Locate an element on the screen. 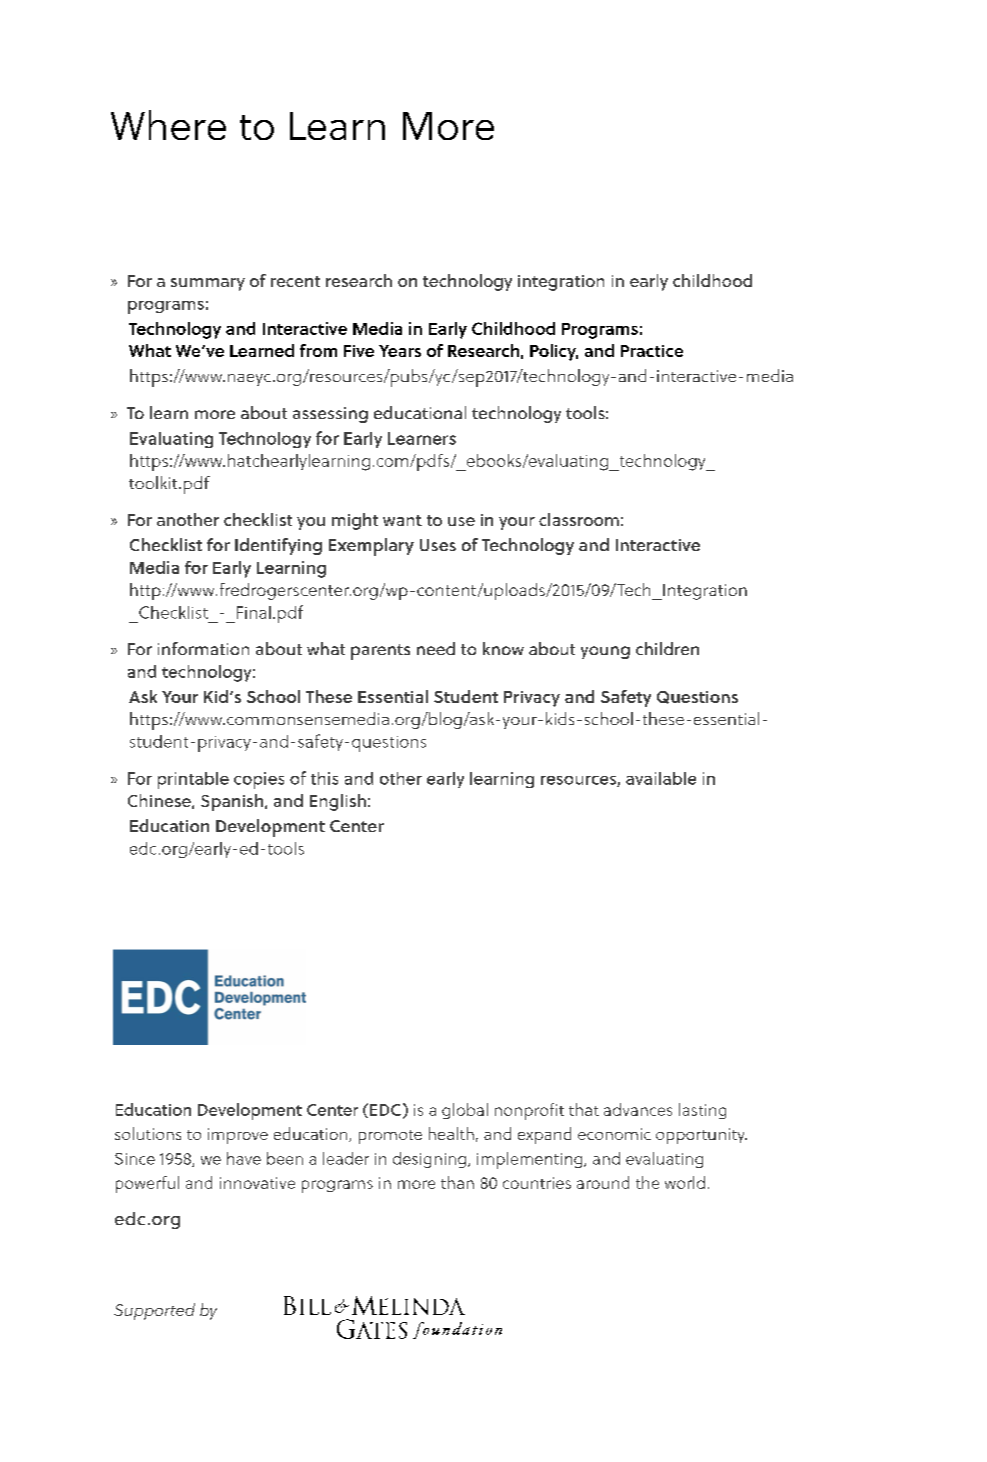 This screenshot has width=987, height=1462. Practice is located at coordinates (652, 351).
